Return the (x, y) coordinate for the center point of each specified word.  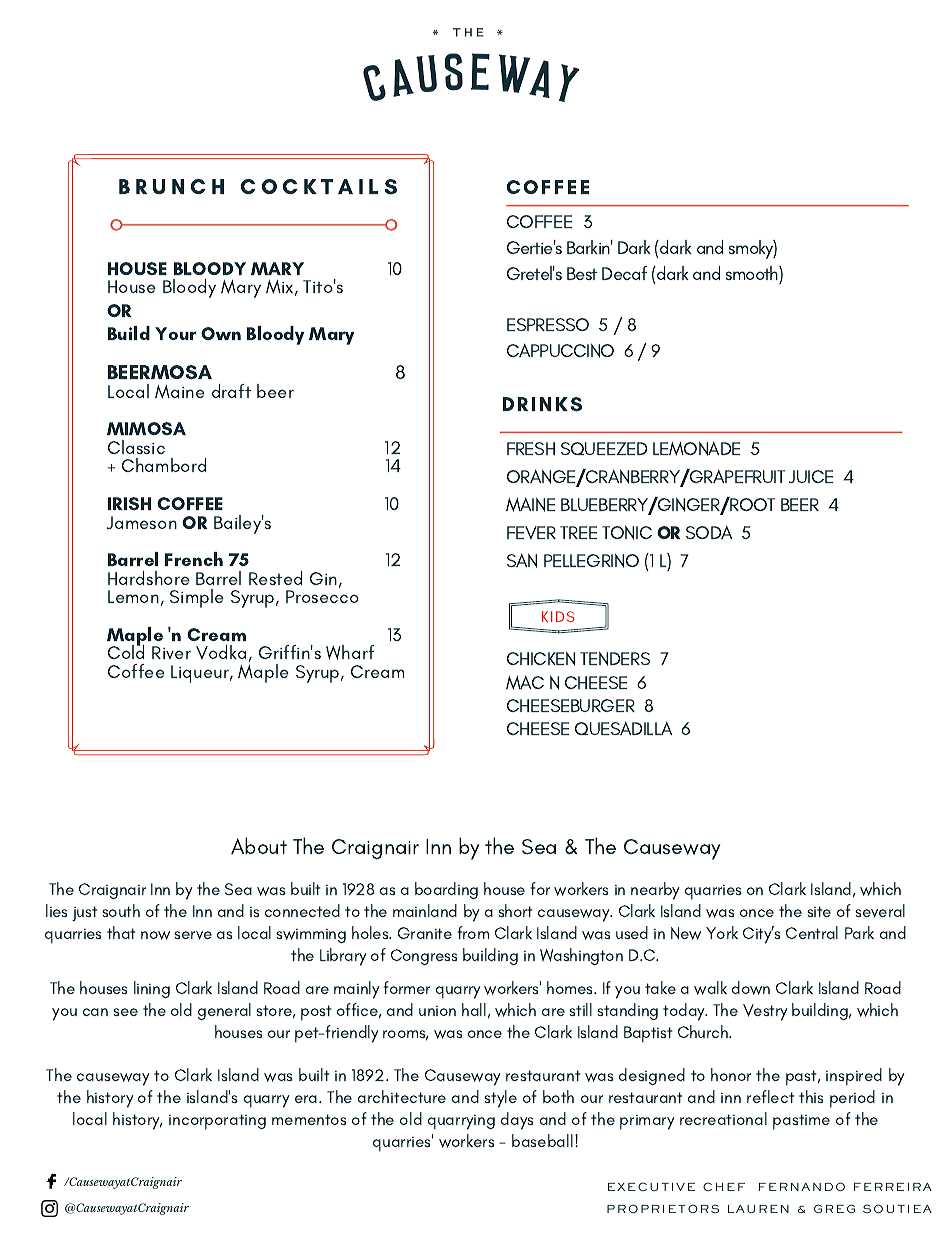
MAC (525, 682)
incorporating (217, 1122)
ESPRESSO (548, 324)
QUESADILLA (623, 728)
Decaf (624, 273)
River (171, 652)
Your (175, 333)
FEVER (531, 533)
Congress (424, 957)
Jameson (142, 522)
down (751, 988)
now (155, 935)
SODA (709, 532)
